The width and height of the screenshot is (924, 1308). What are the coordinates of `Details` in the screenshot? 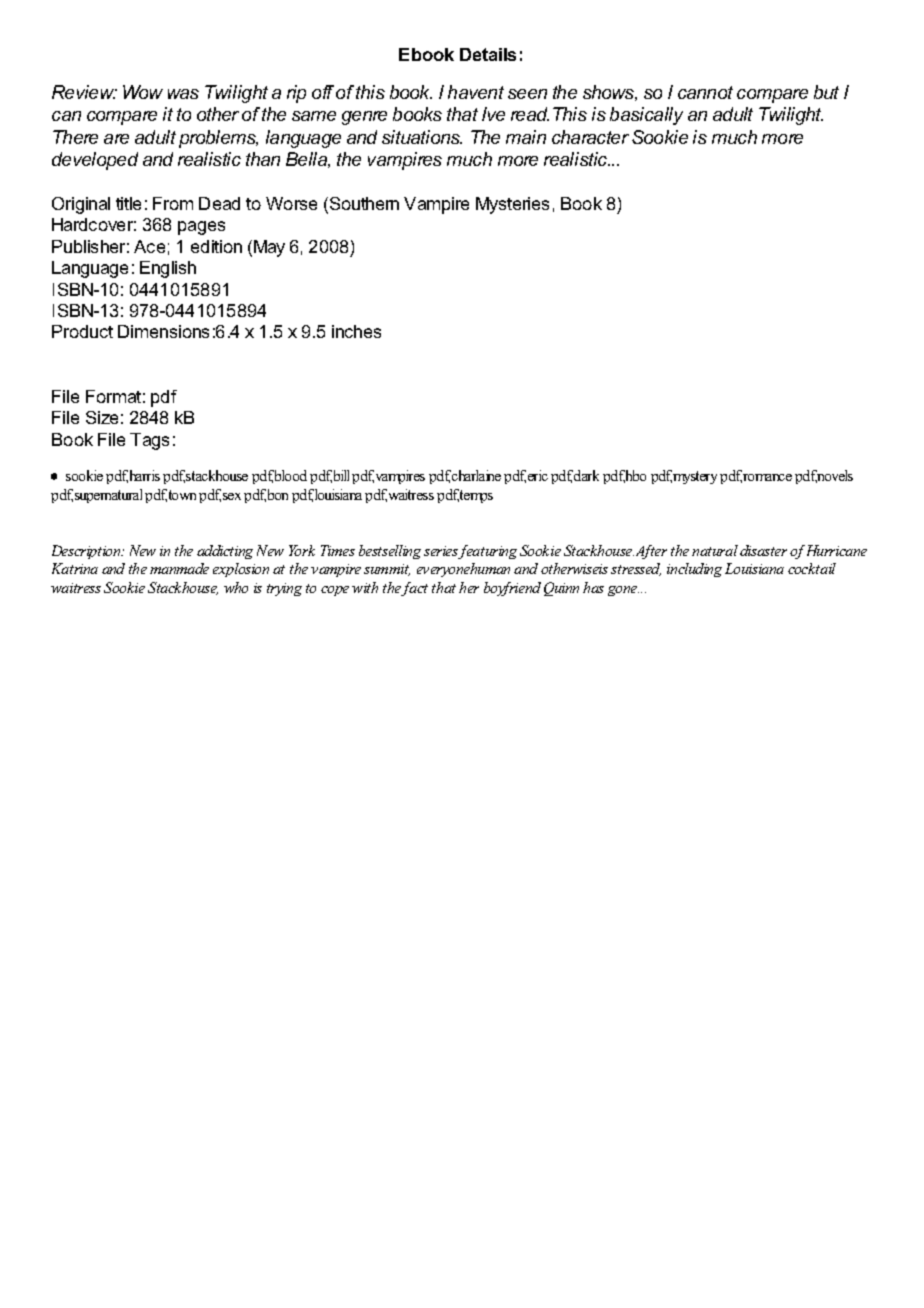 It's located at (488, 54).
